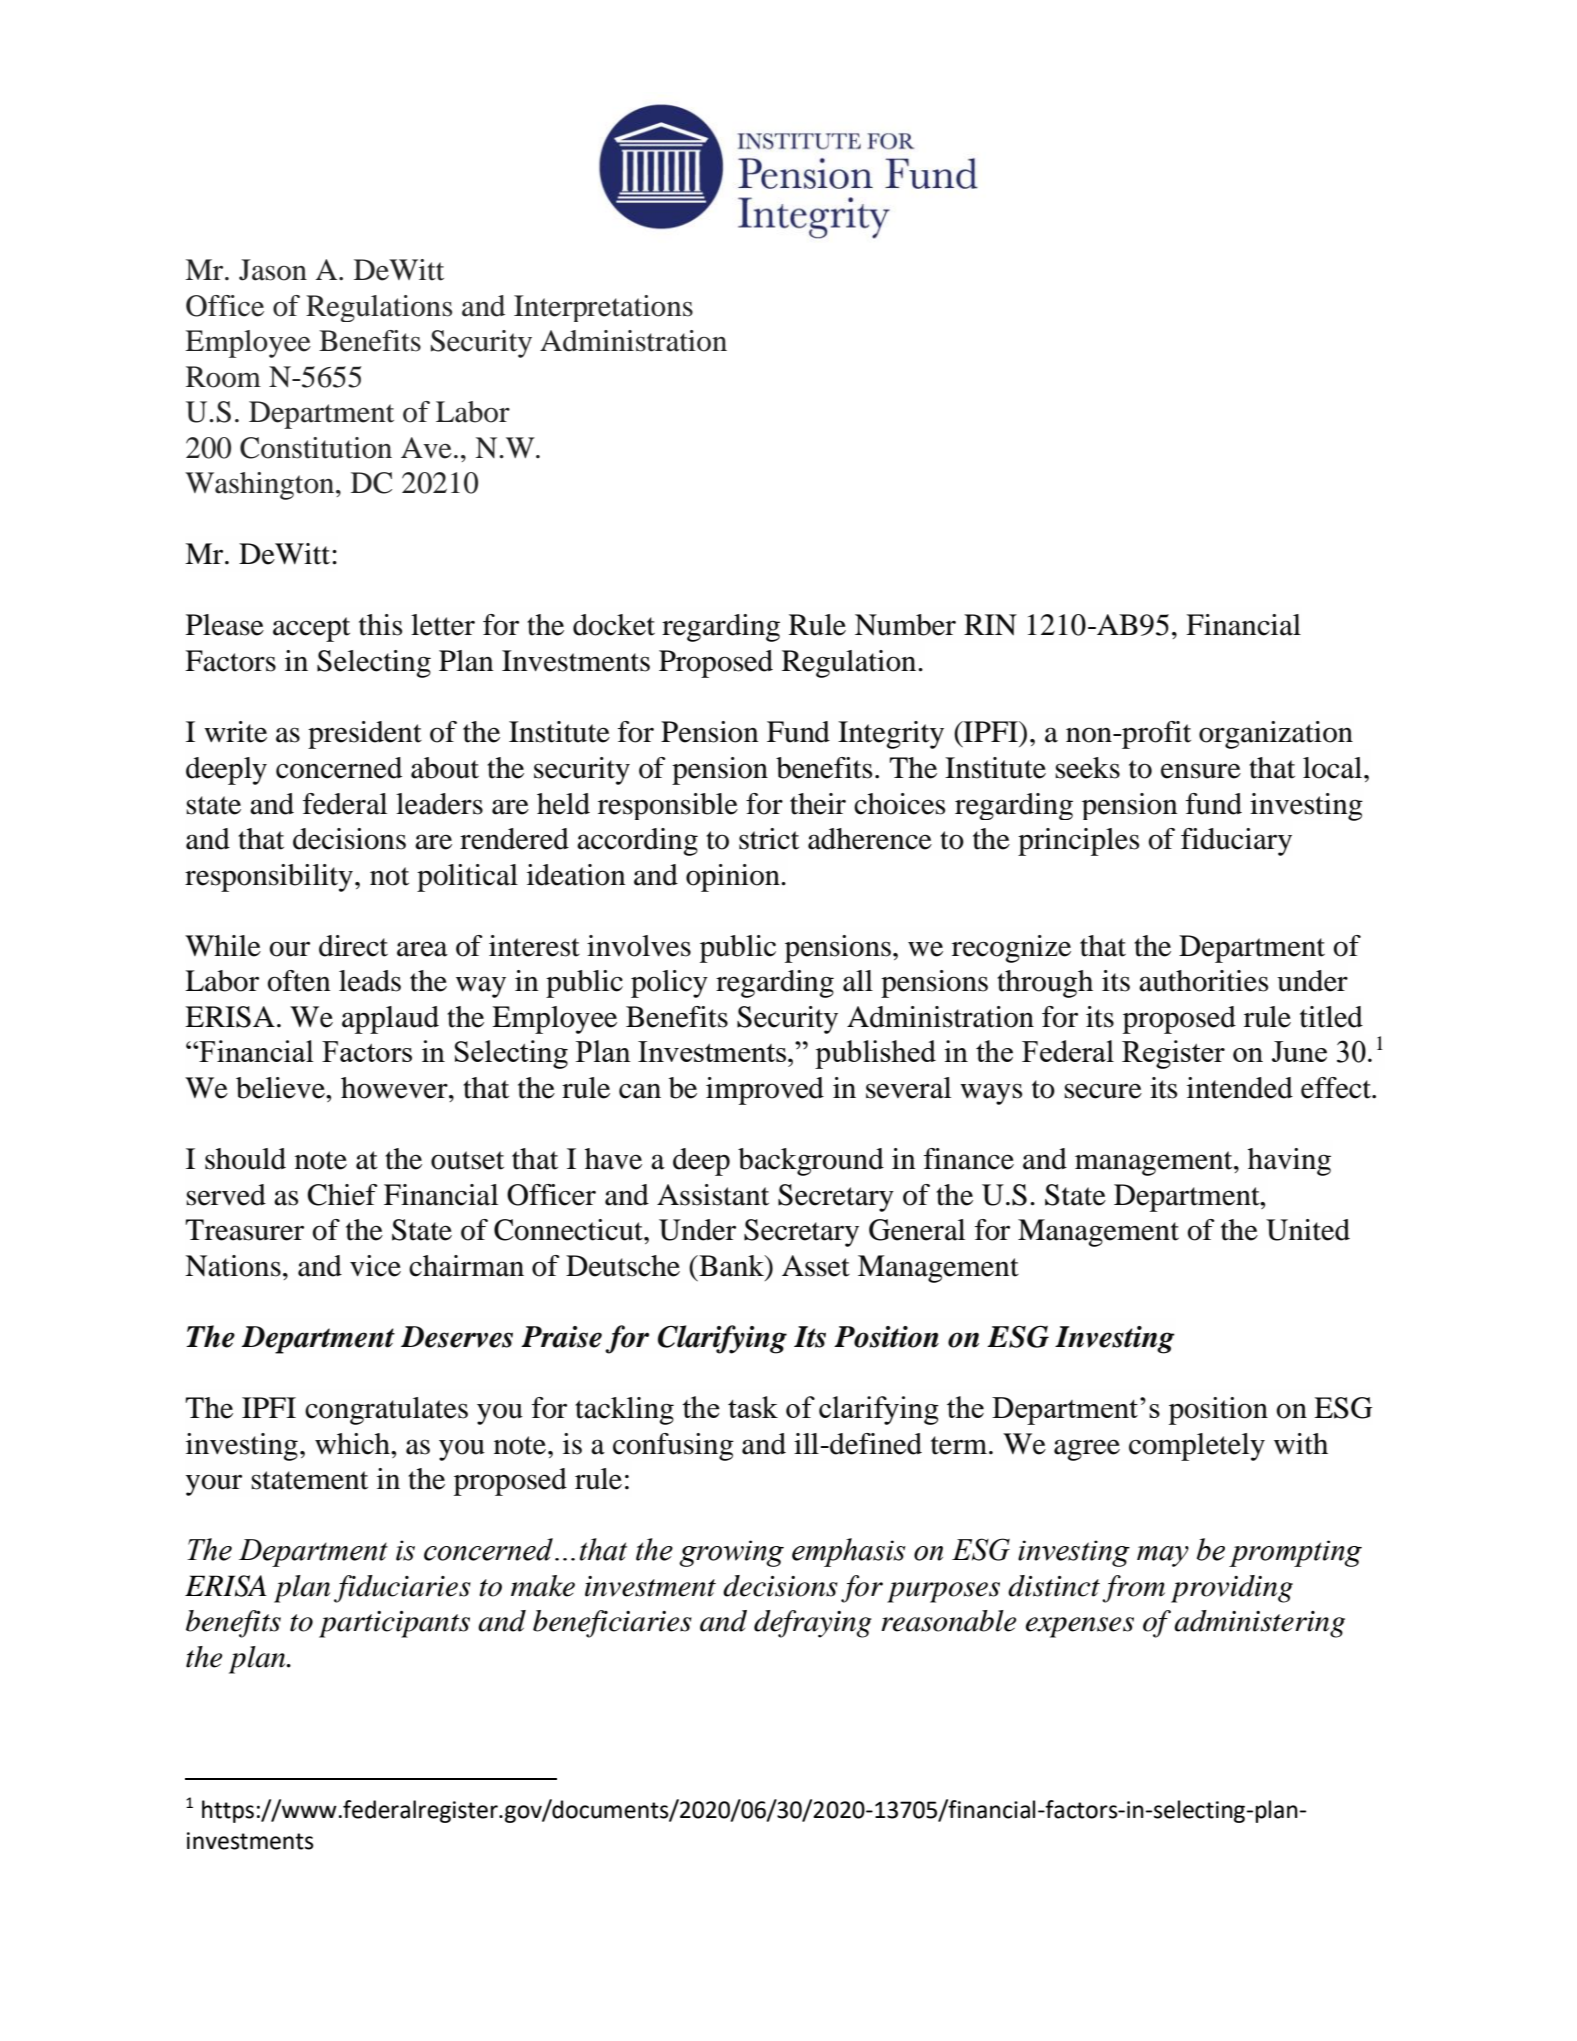 This document has width=1577, height=2041. Describe the element at coordinates (905, 625) in the document. I see `Number` at that location.
